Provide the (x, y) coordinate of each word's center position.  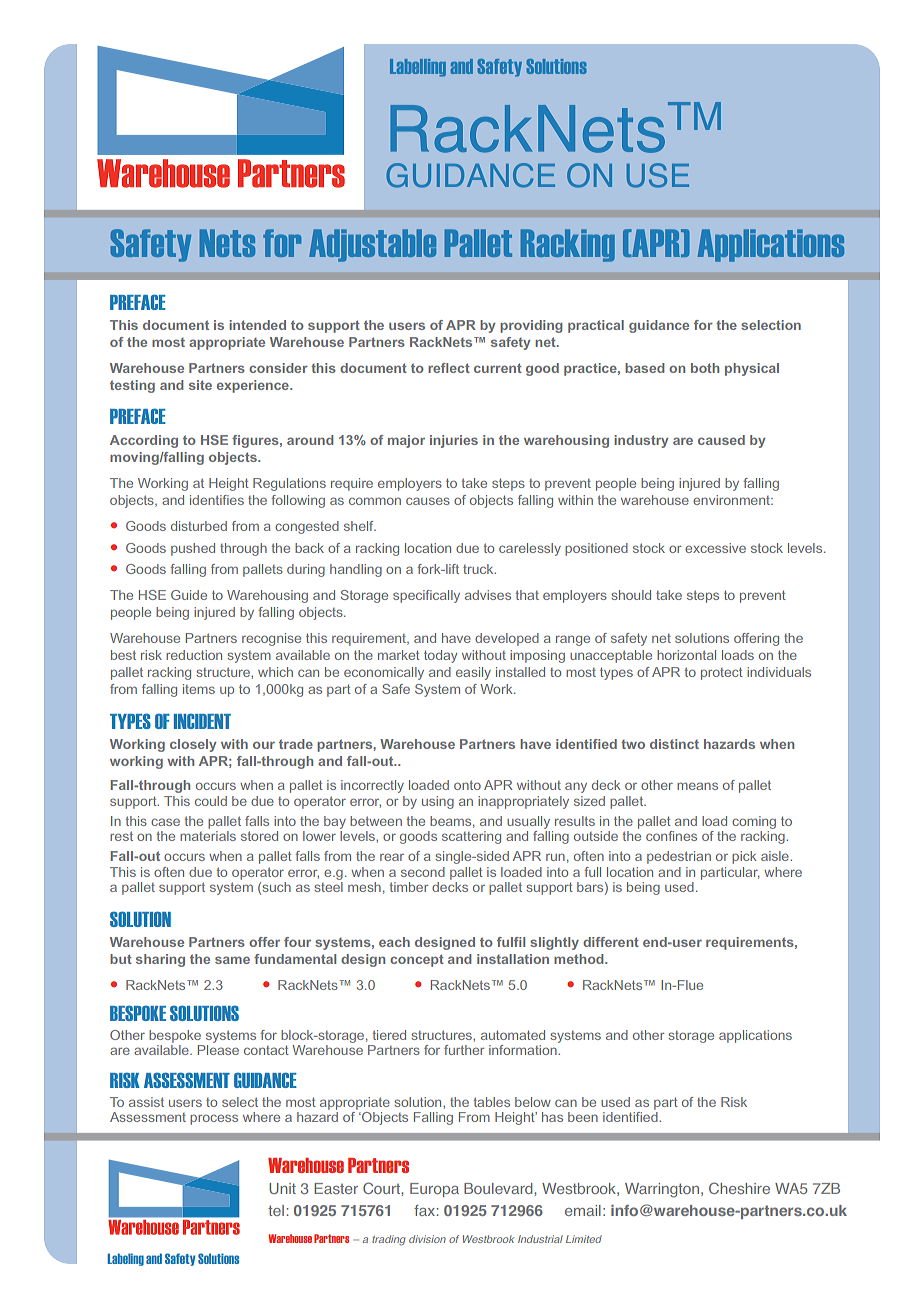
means (697, 786)
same (232, 960)
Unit (282, 1188)
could (211, 801)
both (705, 368)
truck (479, 569)
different (611, 942)
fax (424, 1210)
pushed (193, 549)
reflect (449, 368)
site (200, 385)
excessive (715, 548)
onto (467, 785)
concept (417, 960)
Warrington (662, 1190)
